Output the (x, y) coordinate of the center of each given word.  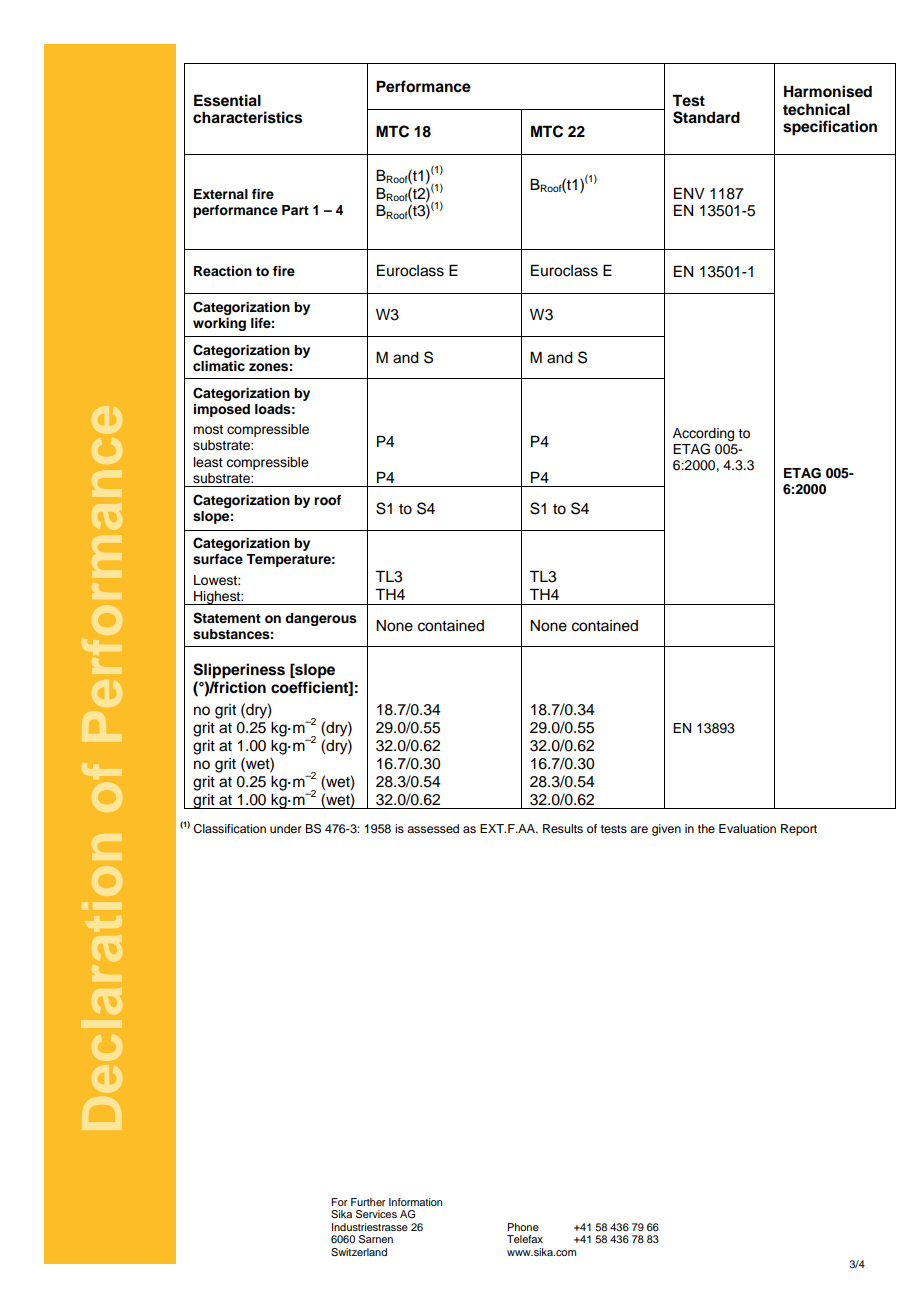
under (286, 828)
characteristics (247, 117)
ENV (689, 193)
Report (799, 830)
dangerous (321, 619)
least (208, 462)
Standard (706, 117)
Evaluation (747, 828)
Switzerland (359, 1252)
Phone (523, 1227)
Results (563, 828)
